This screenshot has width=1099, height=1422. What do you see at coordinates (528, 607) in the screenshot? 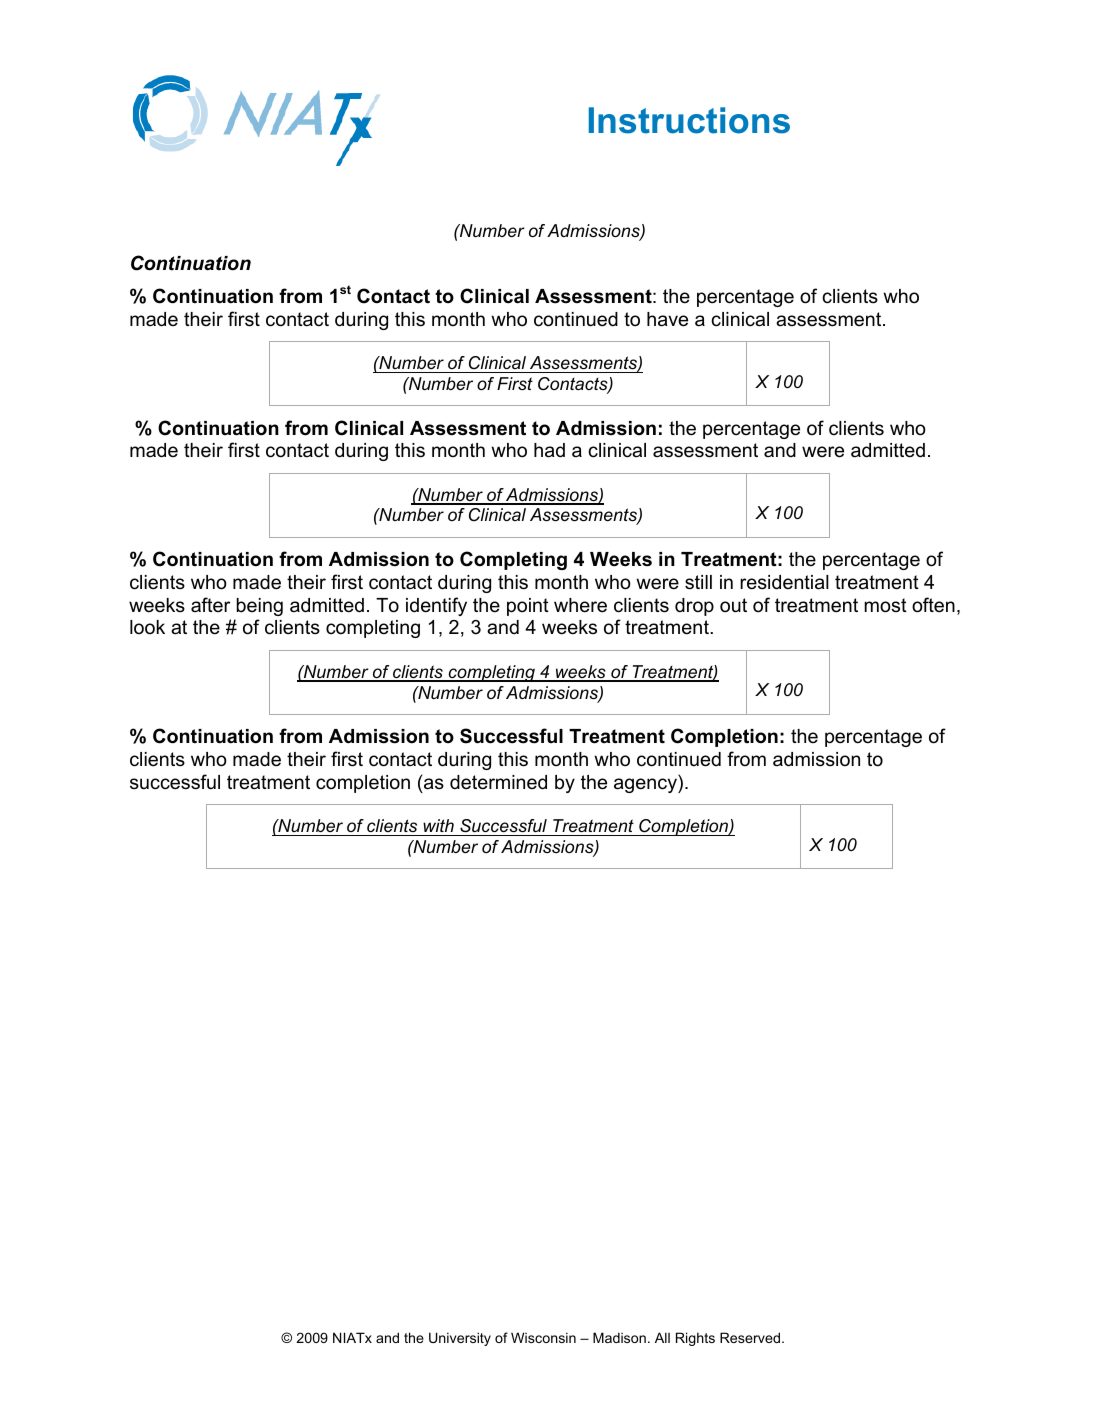
I see `point` at bounding box center [528, 607].
